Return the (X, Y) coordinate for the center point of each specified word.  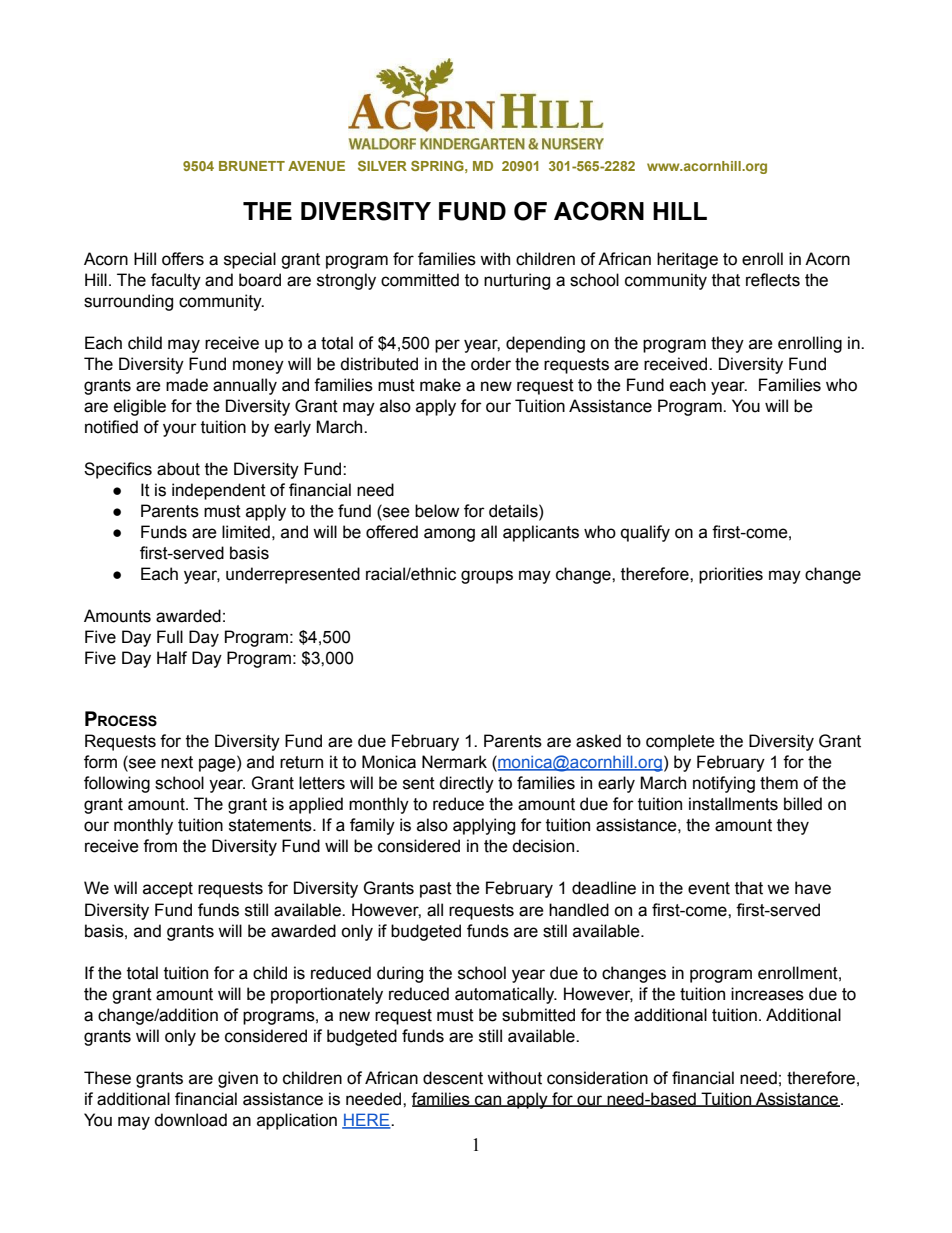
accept (168, 890)
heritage (687, 260)
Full (170, 637)
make (440, 385)
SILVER (382, 166)
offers (183, 259)
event (709, 888)
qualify (645, 533)
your (180, 430)
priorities (731, 575)
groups (487, 577)
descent (453, 1078)
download (190, 1120)
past (436, 890)
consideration (597, 1078)
